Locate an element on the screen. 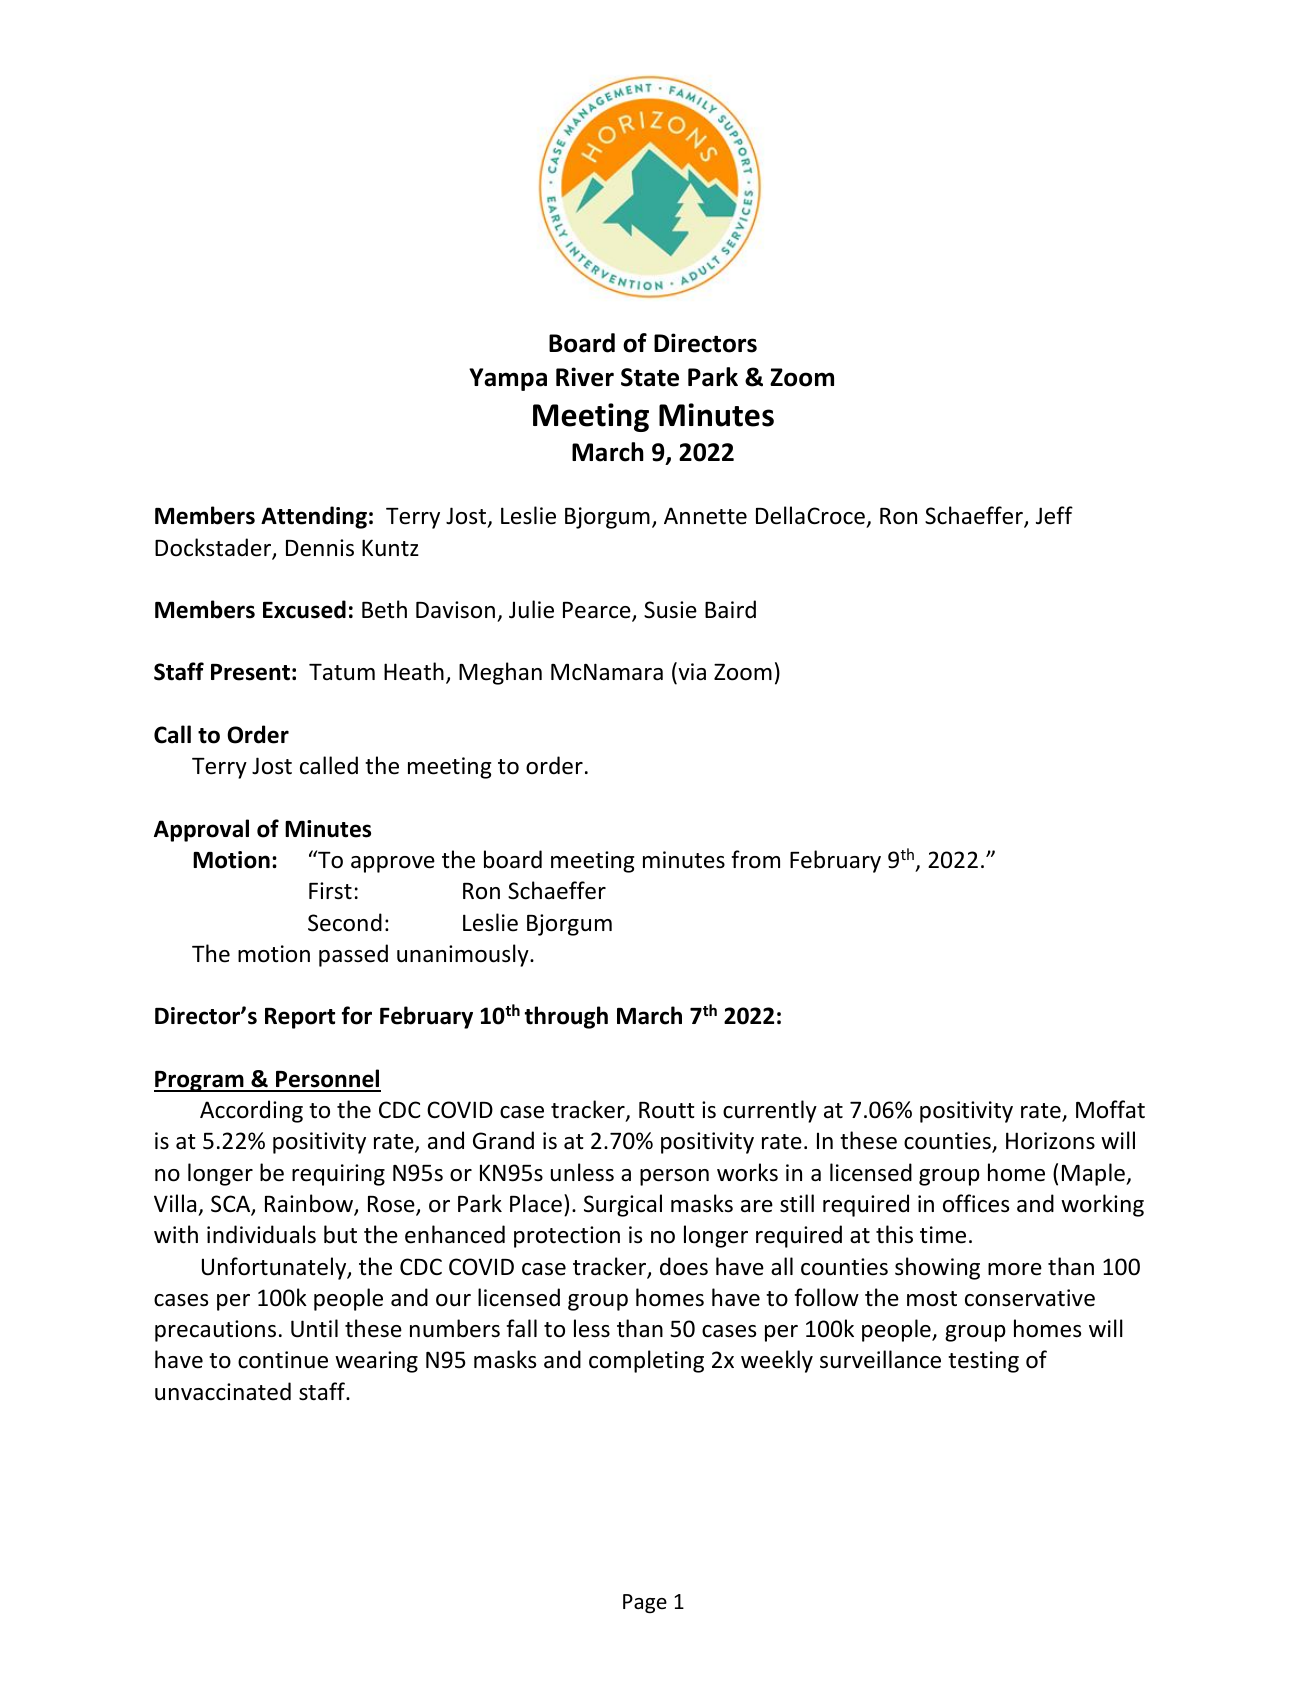  State is located at coordinates (650, 377).
